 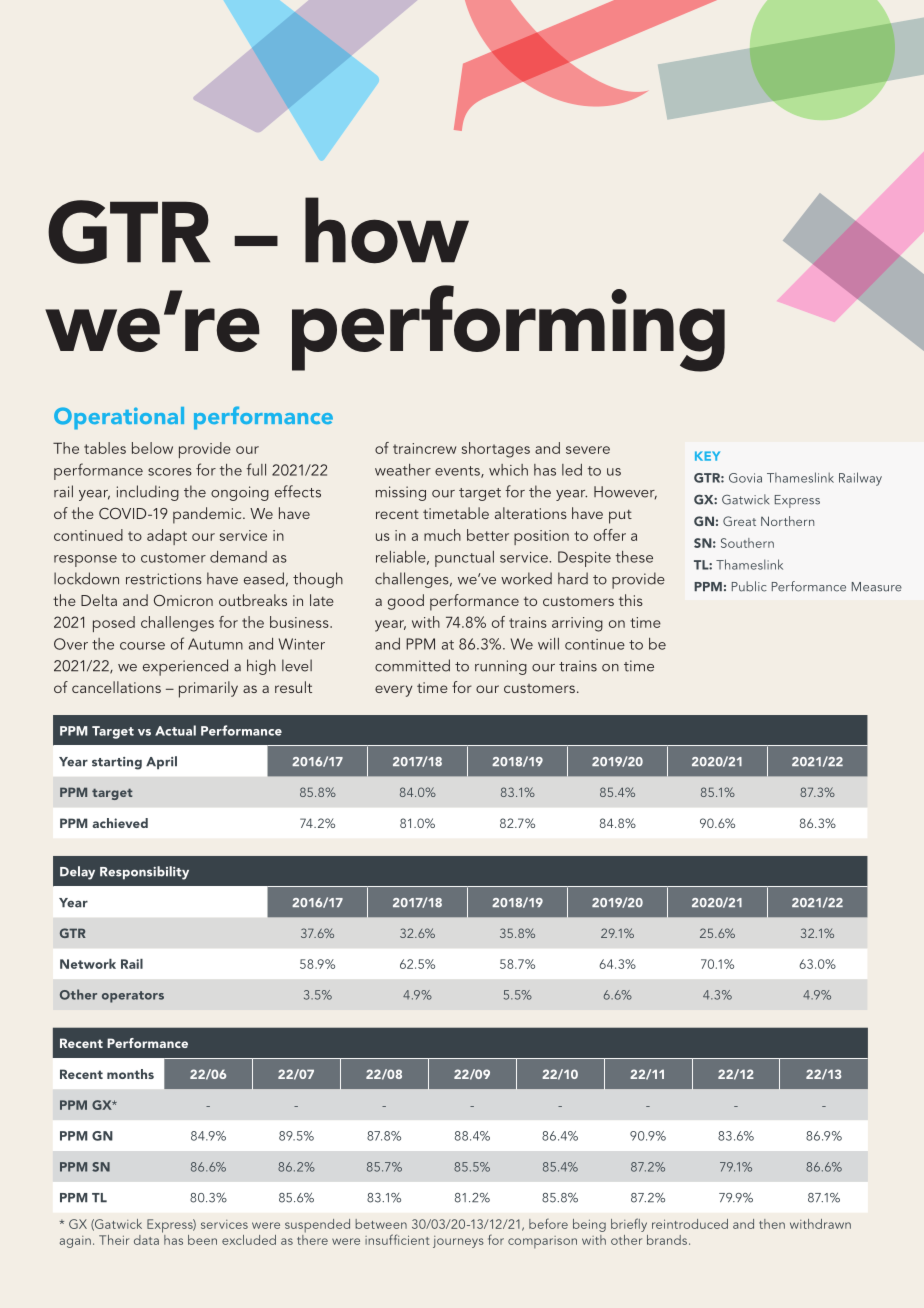 What do you see at coordinates (133, 997) in the screenshot?
I see `operators` at bounding box center [133, 997].
